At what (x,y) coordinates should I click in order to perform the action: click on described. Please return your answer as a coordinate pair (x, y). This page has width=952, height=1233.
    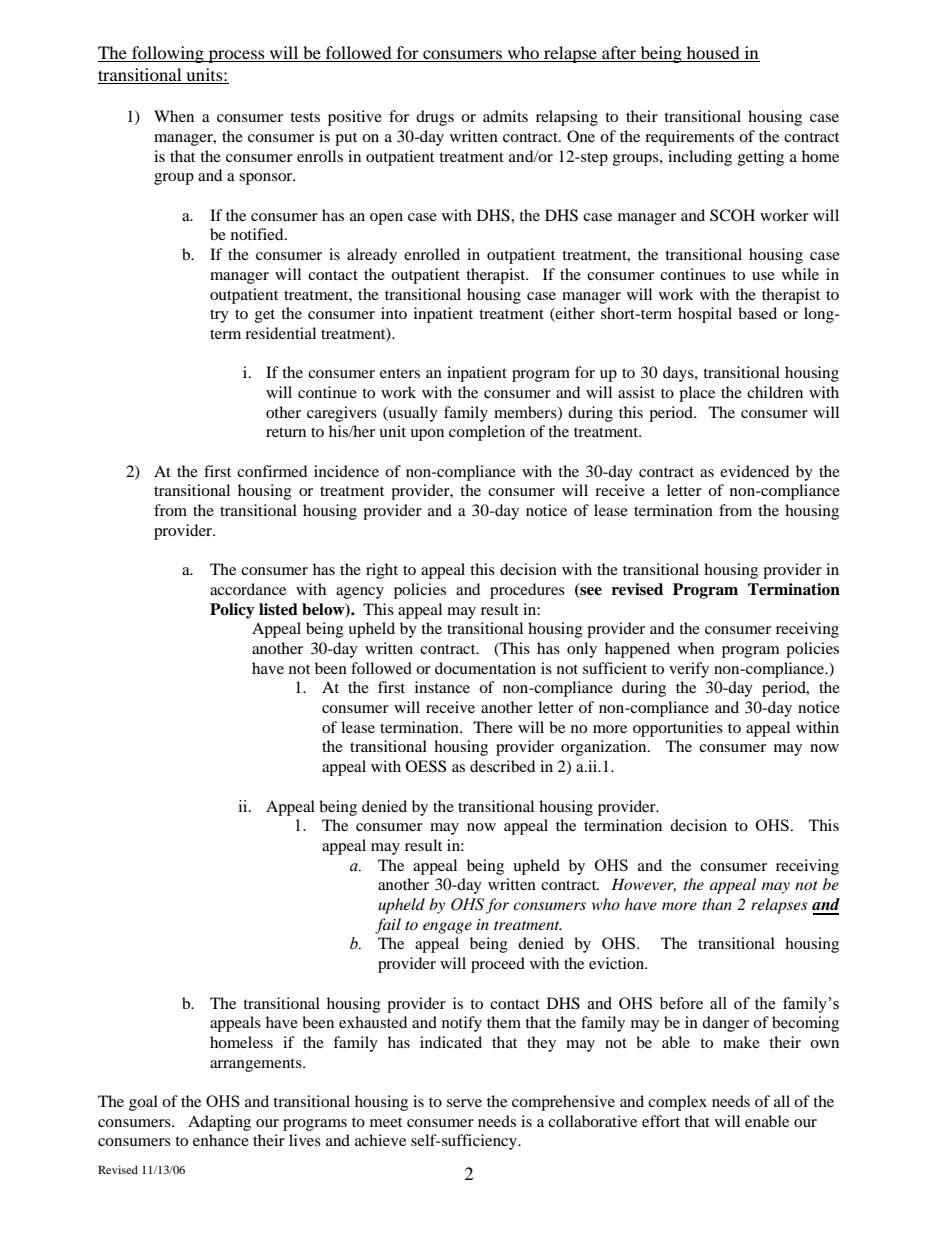
    Looking at the image, I should click on (502, 766).
